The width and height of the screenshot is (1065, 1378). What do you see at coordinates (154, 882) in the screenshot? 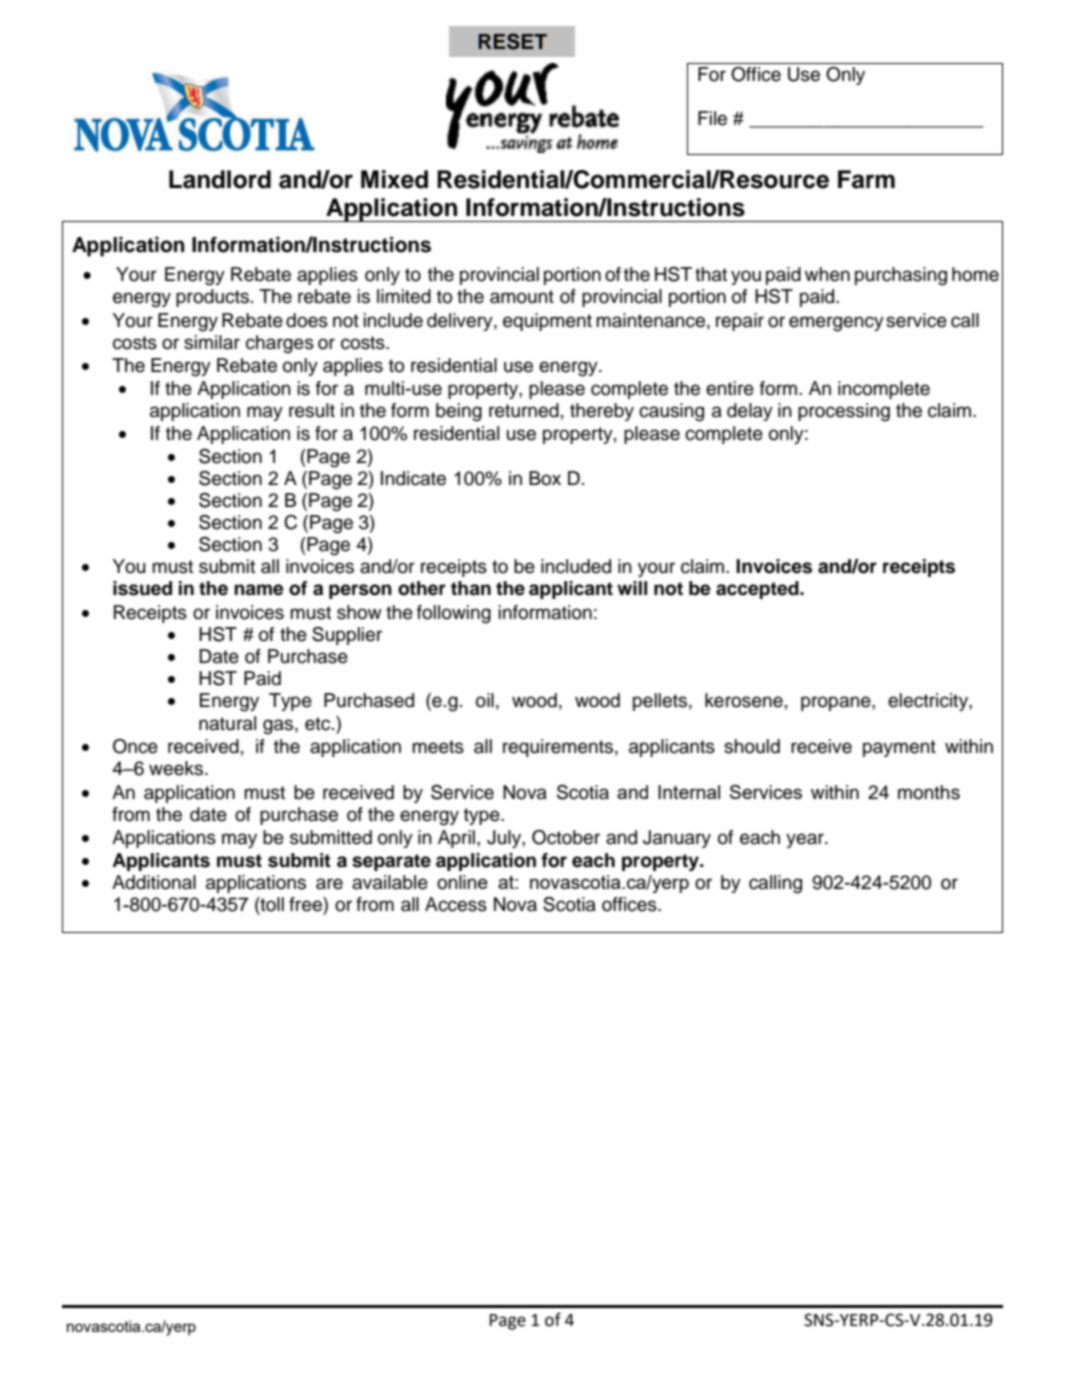
I see `Additional` at bounding box center [154, 882].
